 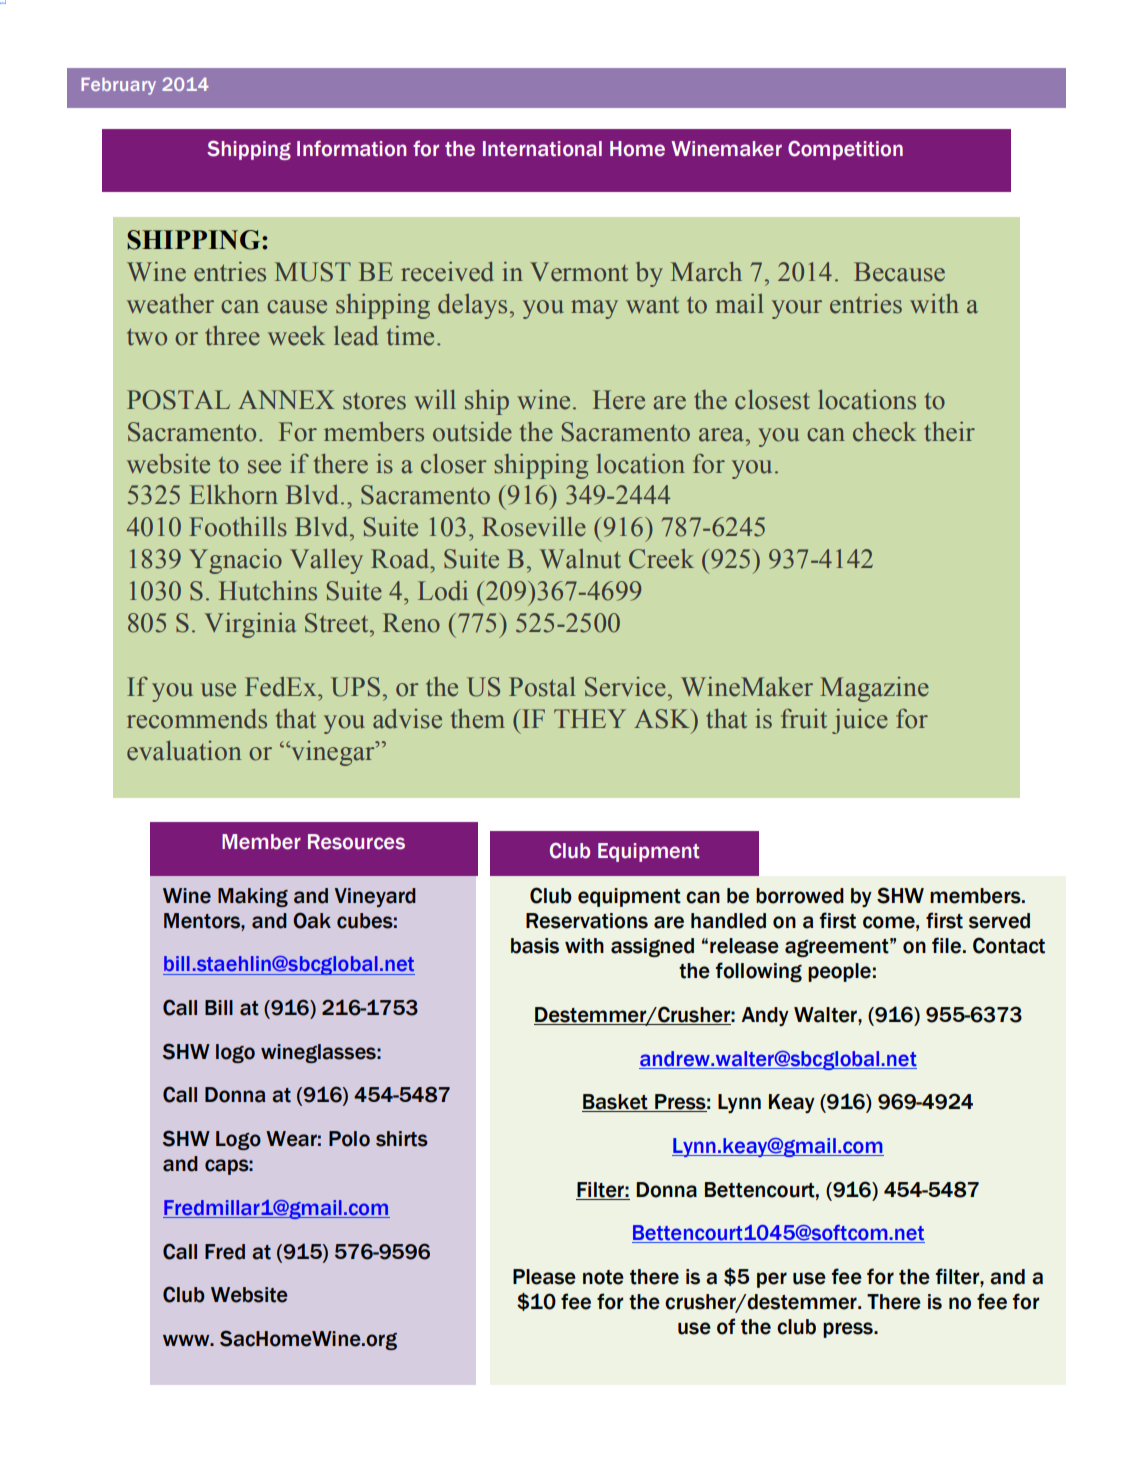 What do you see at coordinates (542, 149) in the screenshot?
I see `International` at bounding box center [542, 149].
